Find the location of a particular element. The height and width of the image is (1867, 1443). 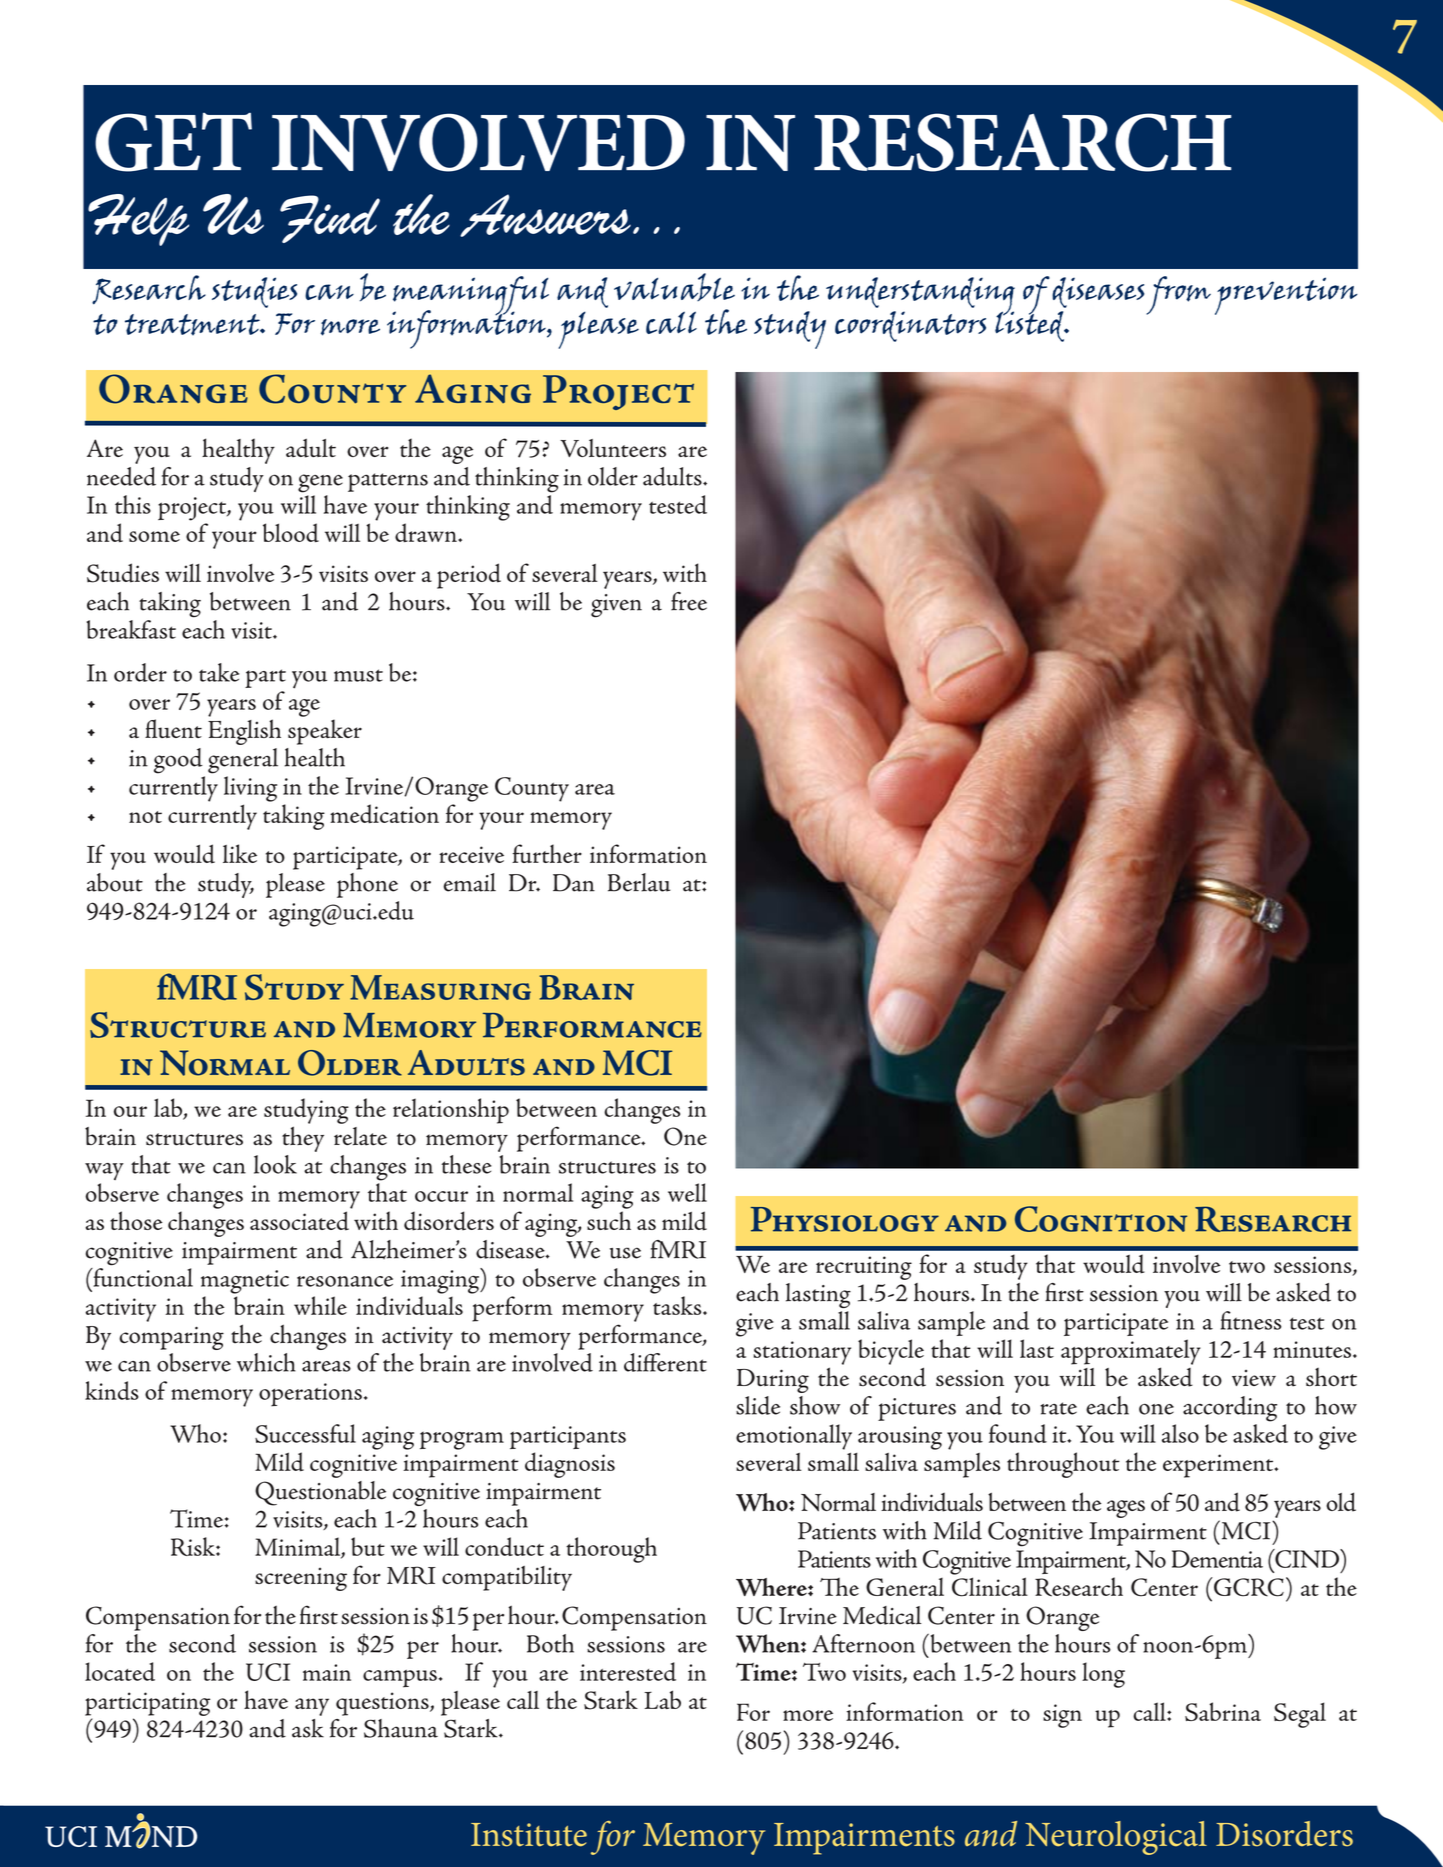

from is located at coordinates (1178, 295).
